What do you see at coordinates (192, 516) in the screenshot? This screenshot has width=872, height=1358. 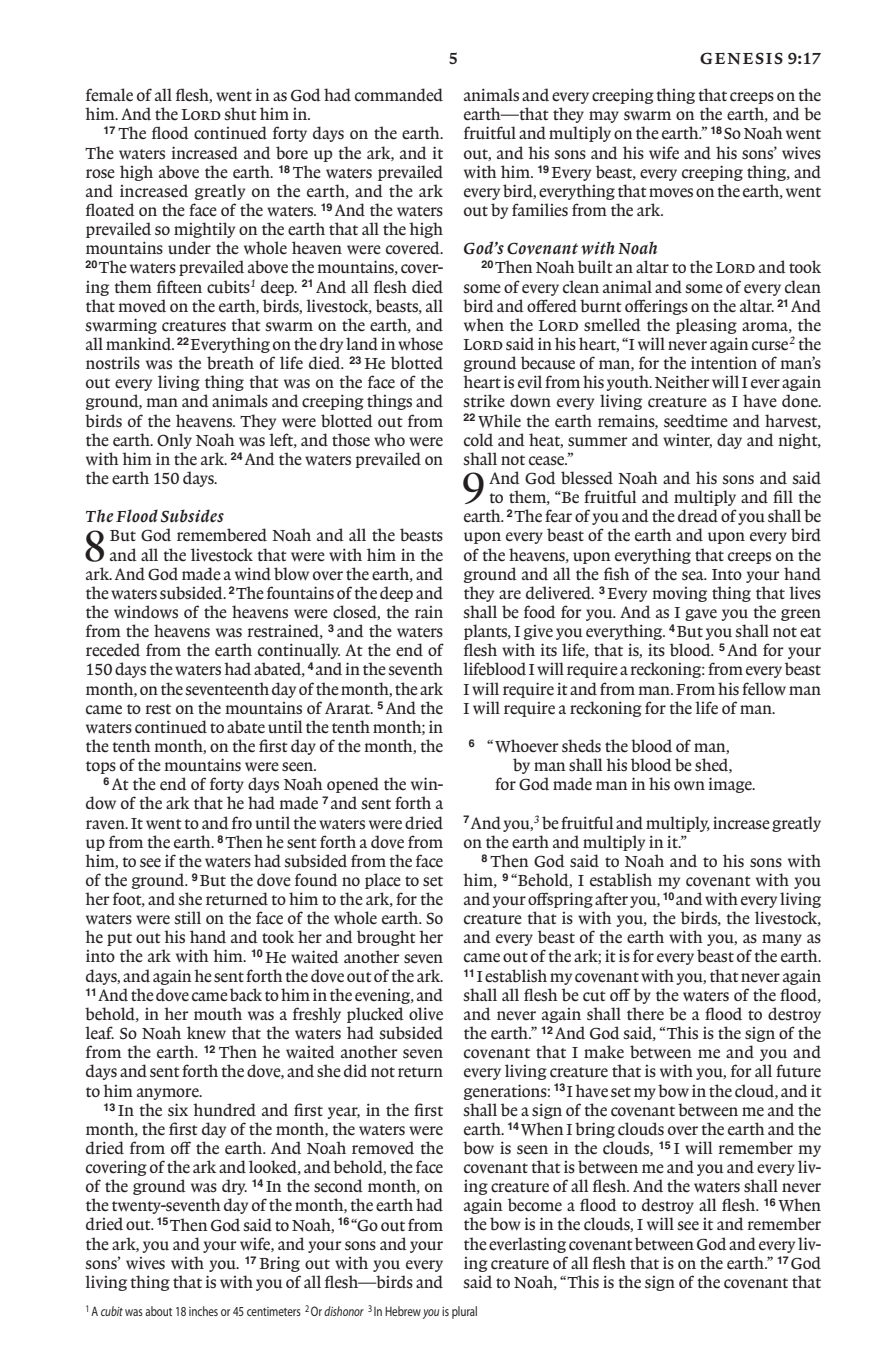 I see `Subsides` at bounding box center [192, 516].
